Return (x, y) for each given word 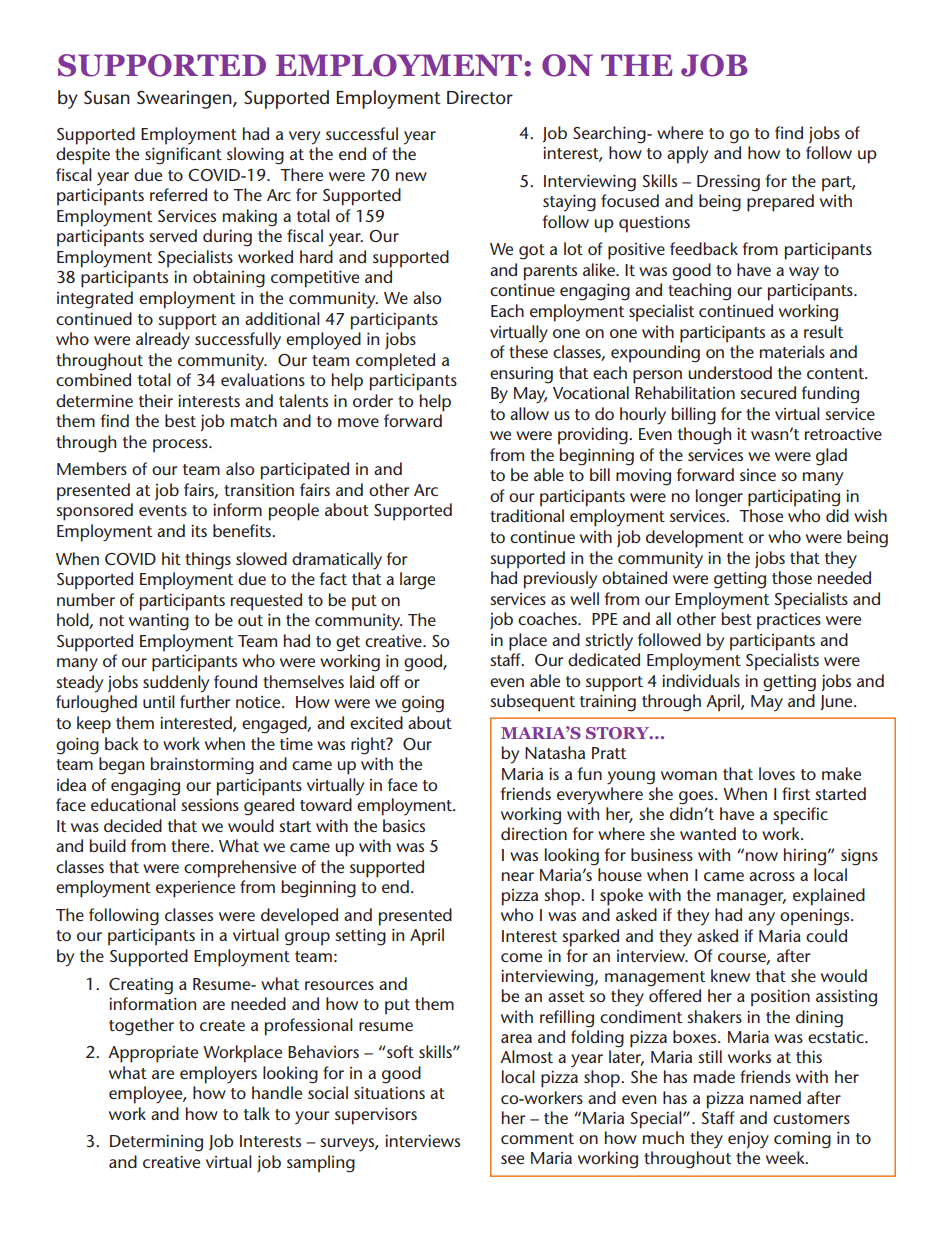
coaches (548, 618)
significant (183, 156)
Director (480, 97)
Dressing (728, 183)
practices (789, 621)
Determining (156, 1143)
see (512, 1159)
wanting (159, 622)
